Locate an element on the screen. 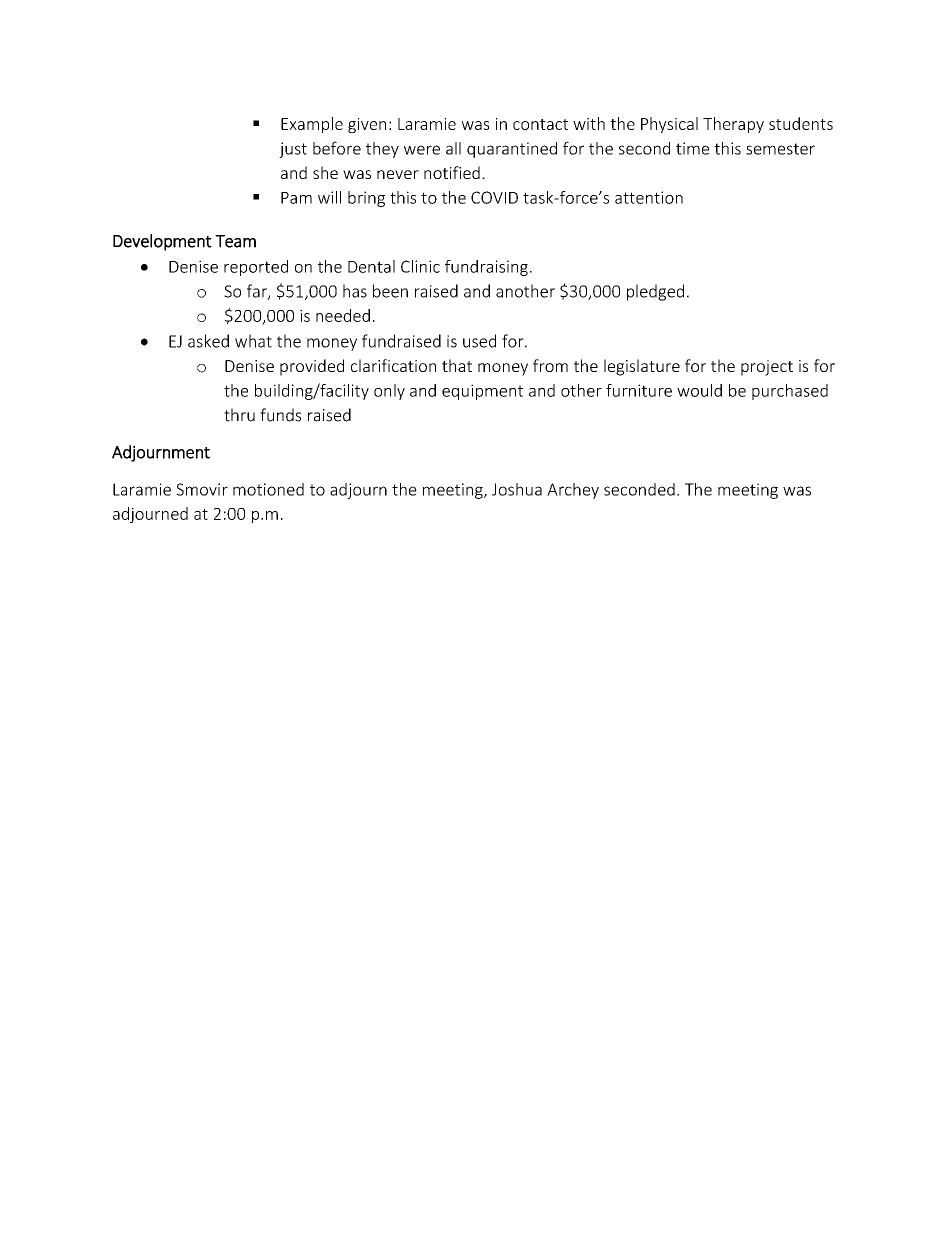 Image resolution: width=952 pixels, height=1233 pixels. all is located at coordinates (453, 148).
